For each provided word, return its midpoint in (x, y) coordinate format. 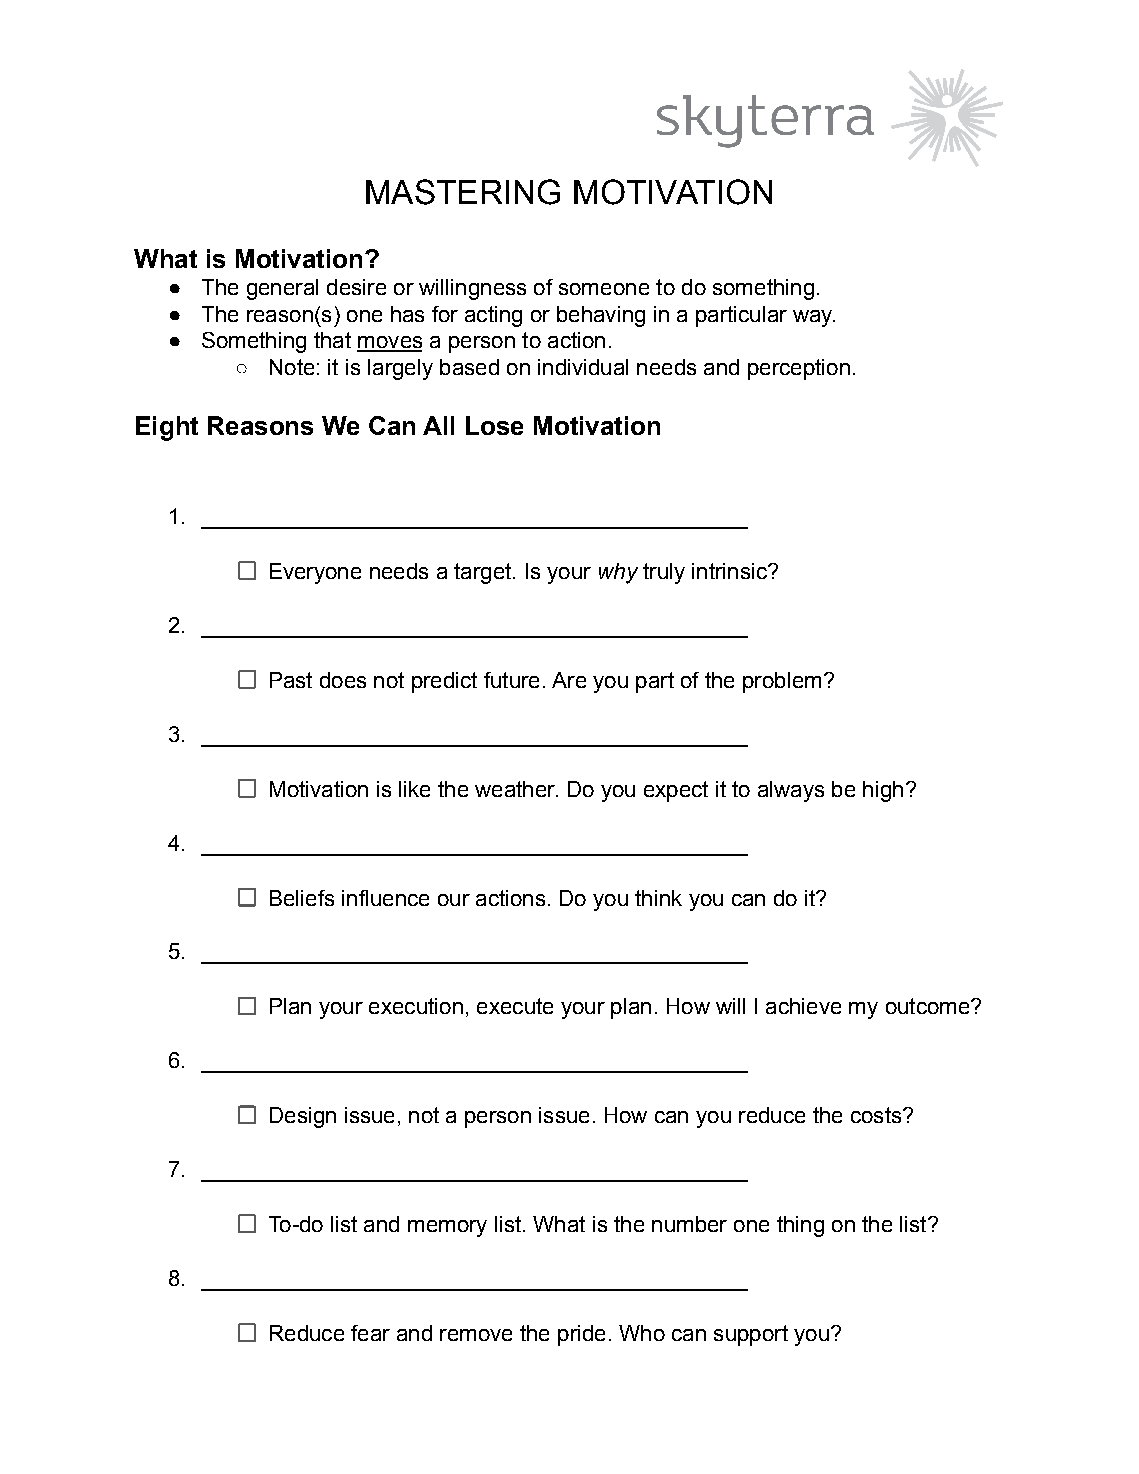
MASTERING (463, 192)
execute (515, 1006)
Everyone (315, 573)
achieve (803, 1006)
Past (291, 680)
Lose (494, 425)
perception (799, 369)
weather (516, 789)
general (282, 289)
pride (581, 1335)
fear (370, 1333)
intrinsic (730, 571)
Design (303, 1117)
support (751, 1335)
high (883, 791)
